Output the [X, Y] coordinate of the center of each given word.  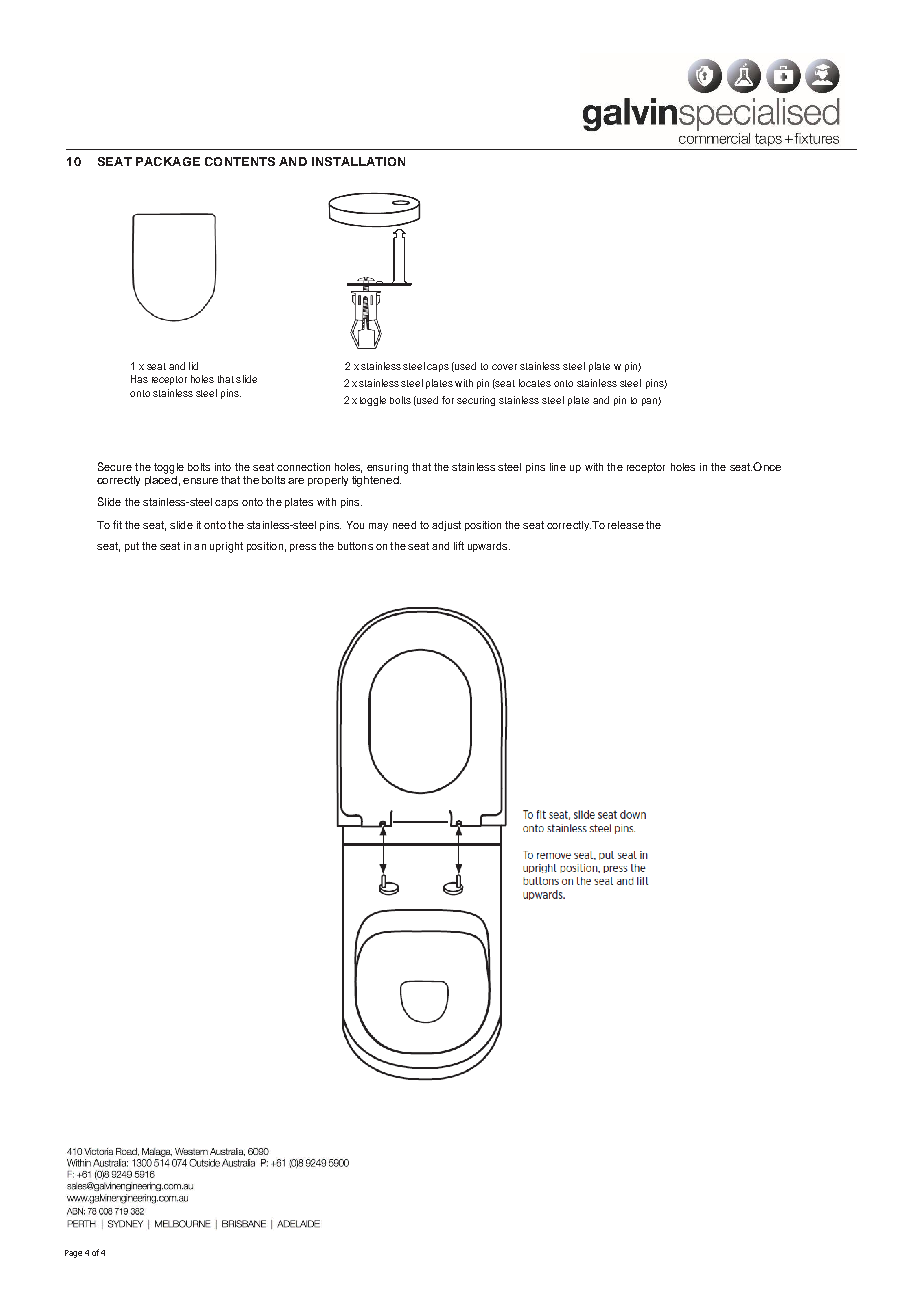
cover [504, 367]
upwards [489, 547]
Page [73, 1254]
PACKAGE [168, 161]
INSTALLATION [358, 161]
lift [459, 545]
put [132, 547]
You [355, 525]
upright [226, 547]
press [303, 548]
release [626, 525]
